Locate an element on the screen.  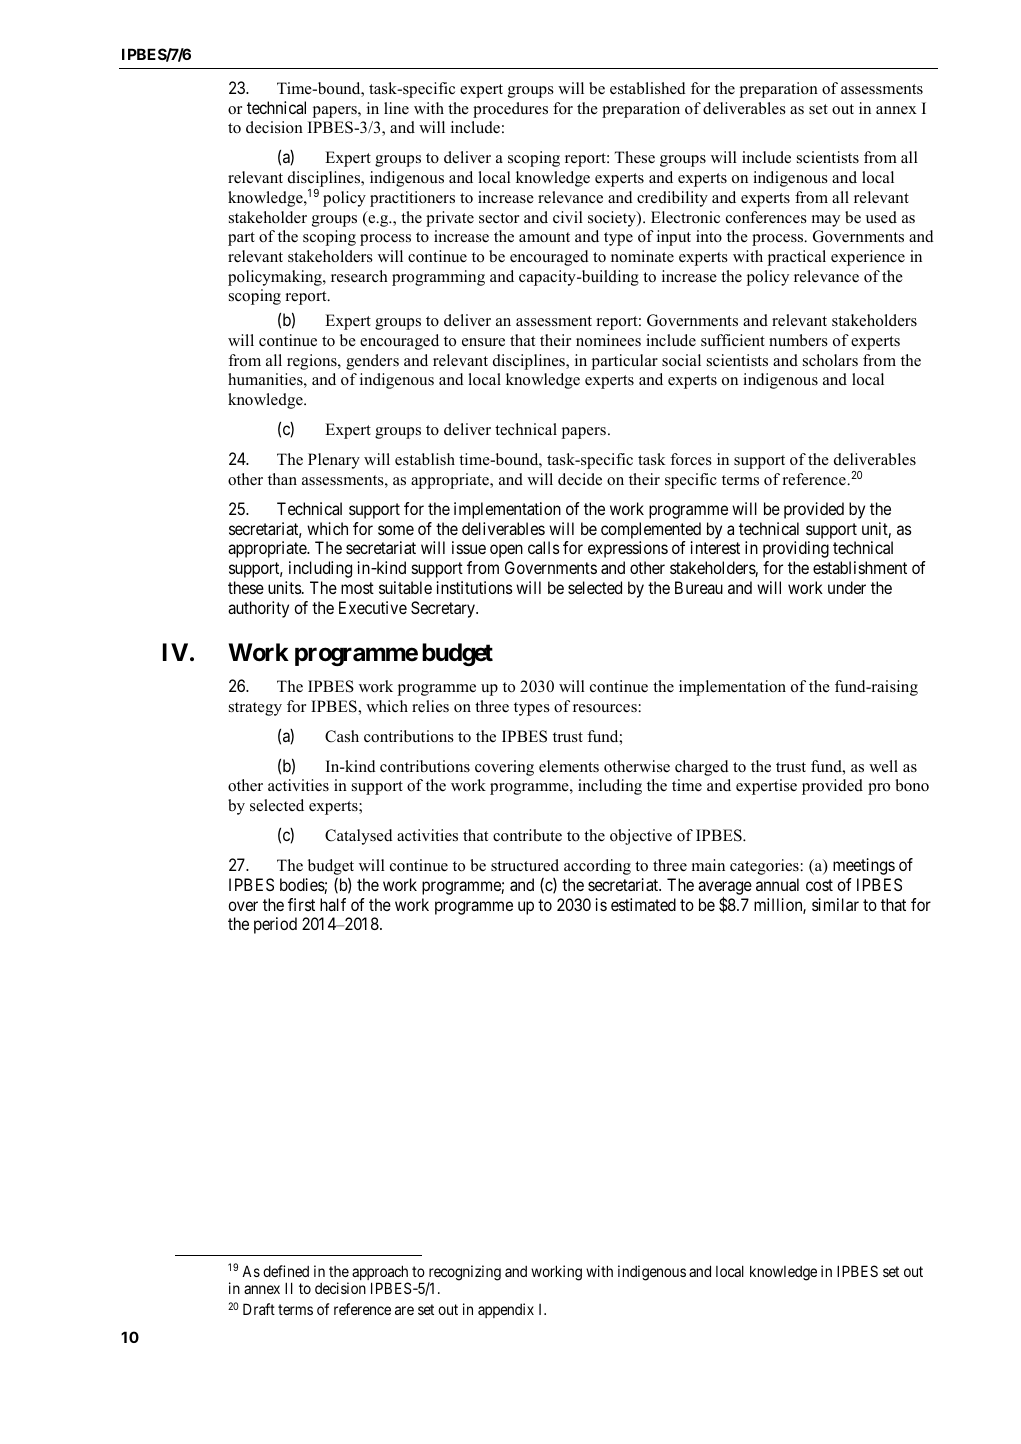
may is located at coordinates (826, 221).
